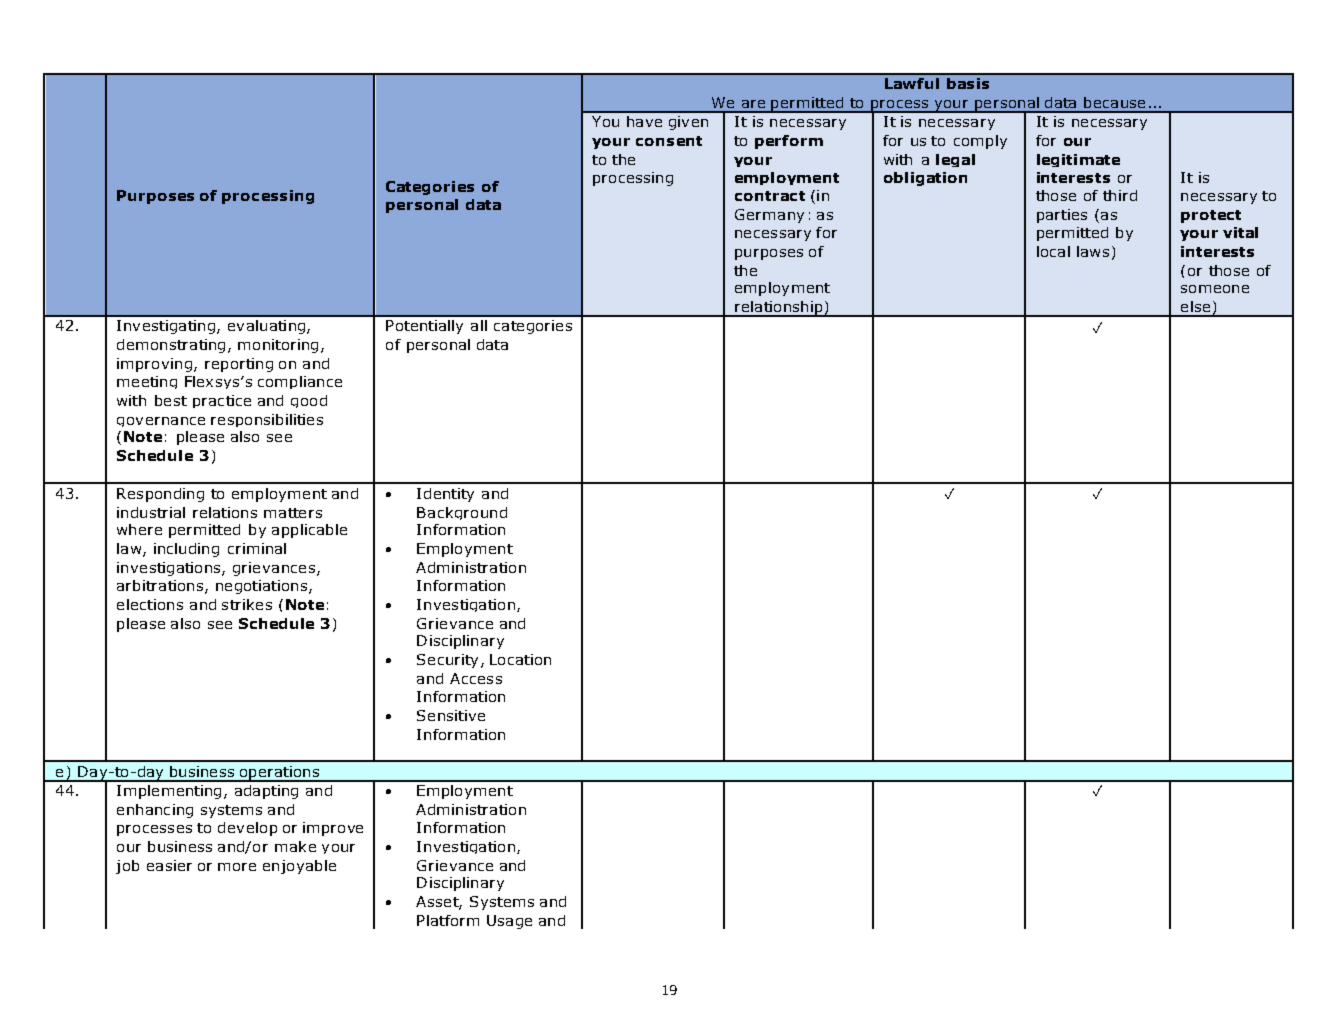 The height and width of the screenshot is (1033, 1337). What do you see at coordinates (237, 867) in the screenshot?
I see `more` at bounding box center [237, 867].
